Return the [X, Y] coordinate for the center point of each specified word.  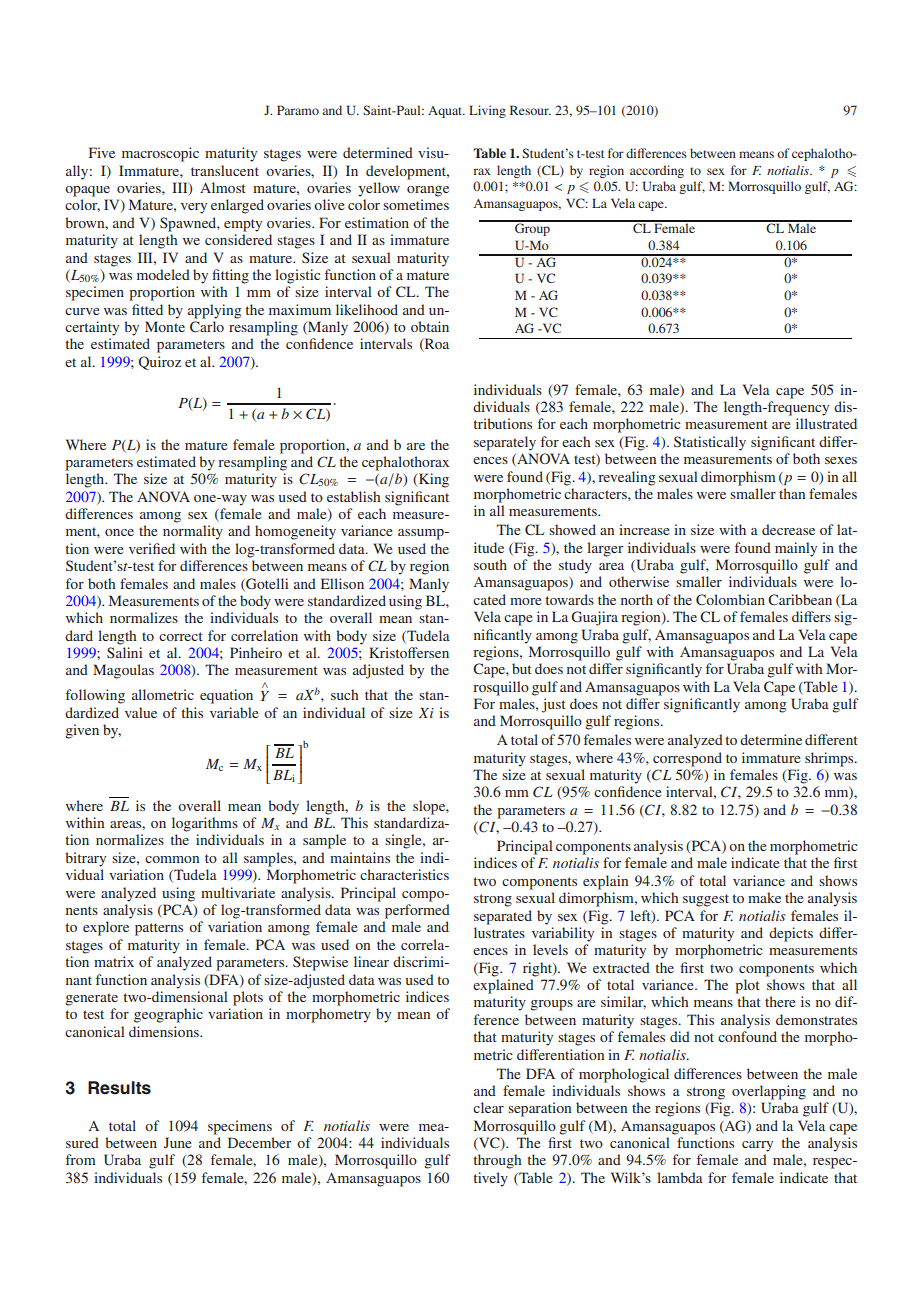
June [177, 1142]
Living [487, 111]
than [792, 493]
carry [757, 1146]
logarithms [205, 824]
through [498, 1161]
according [657, 171]
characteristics [404, 874]
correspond [687, 759]
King [433, 480]
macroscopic [160, 154]
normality [193, 532]
